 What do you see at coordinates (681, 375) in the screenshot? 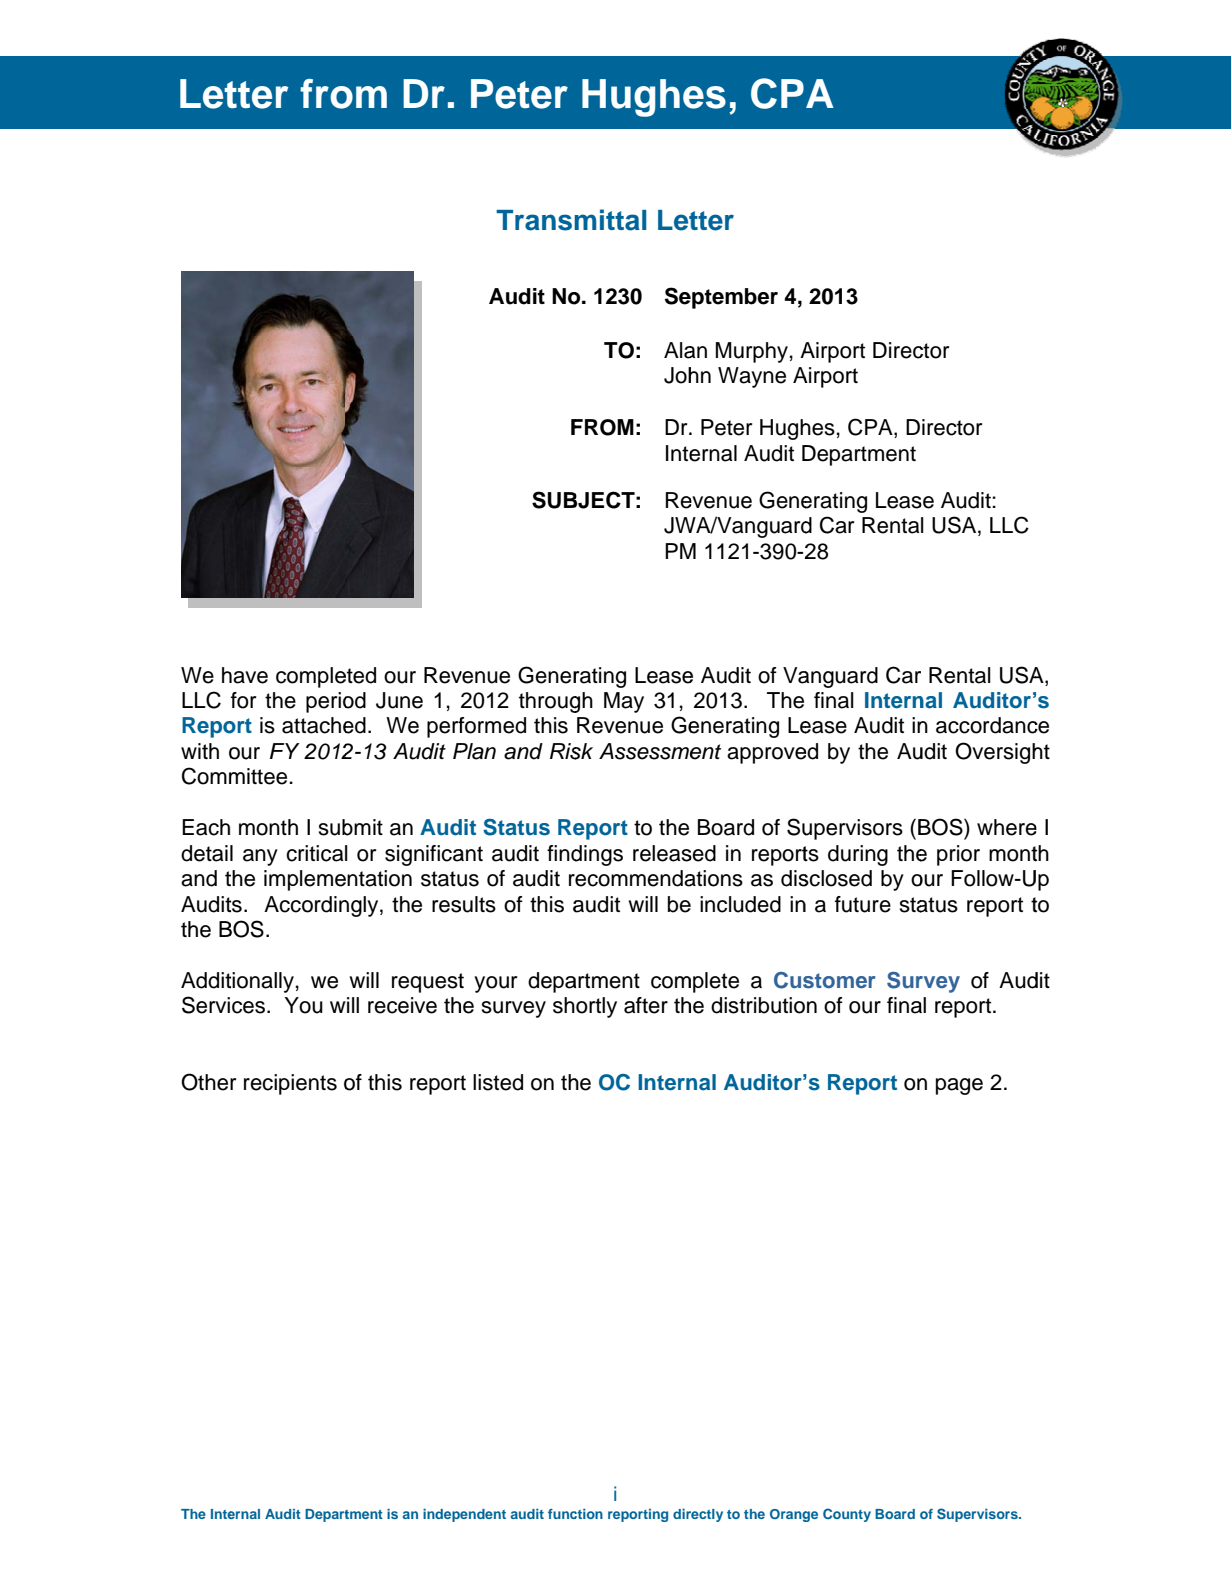
I see `Joh` at bounding box center [681, 375].
